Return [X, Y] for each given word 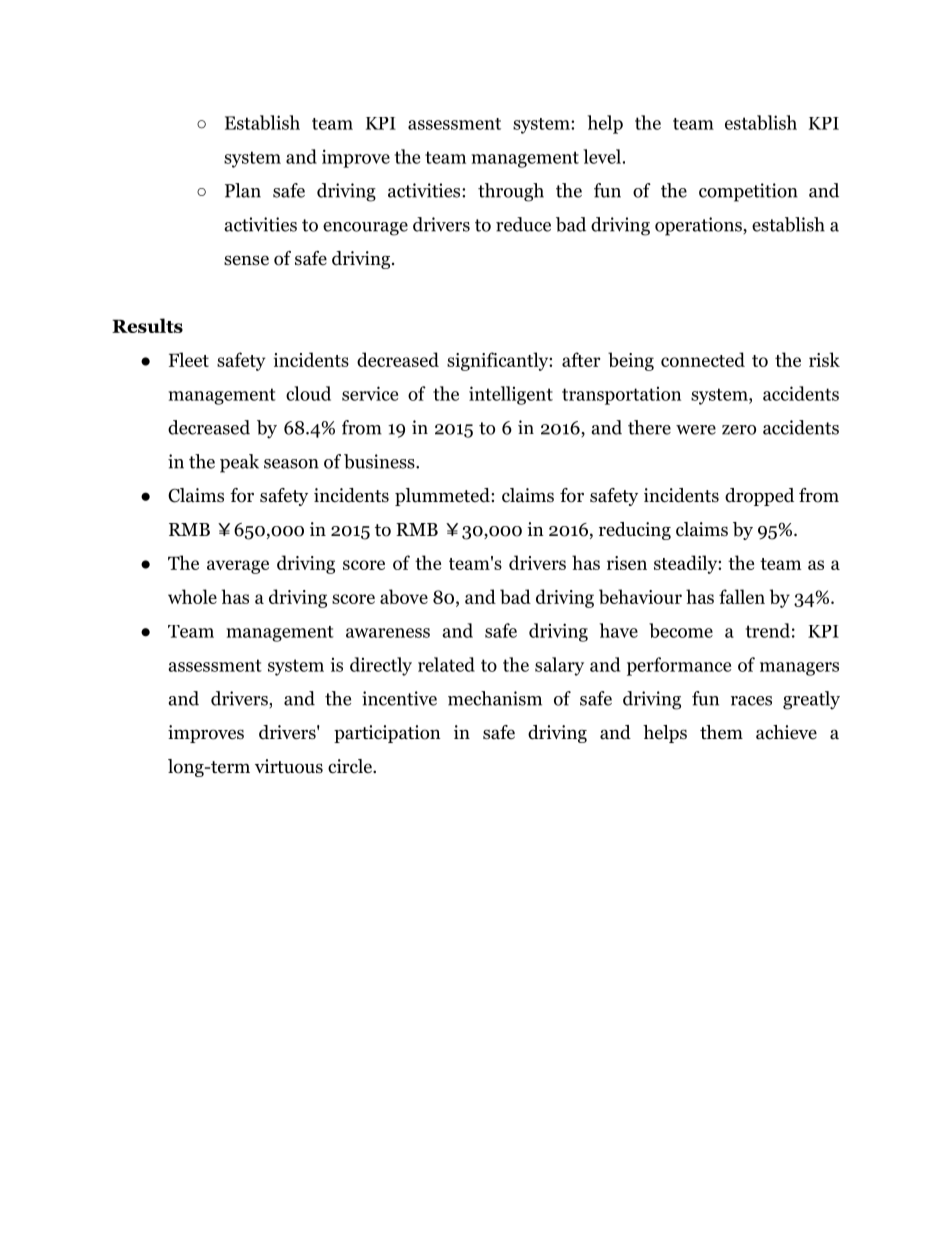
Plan [243, 190]
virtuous [289, 766]
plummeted [443, 497]
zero [739, 430]
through [511, 192]
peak [239, 463]
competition [748, 192]
